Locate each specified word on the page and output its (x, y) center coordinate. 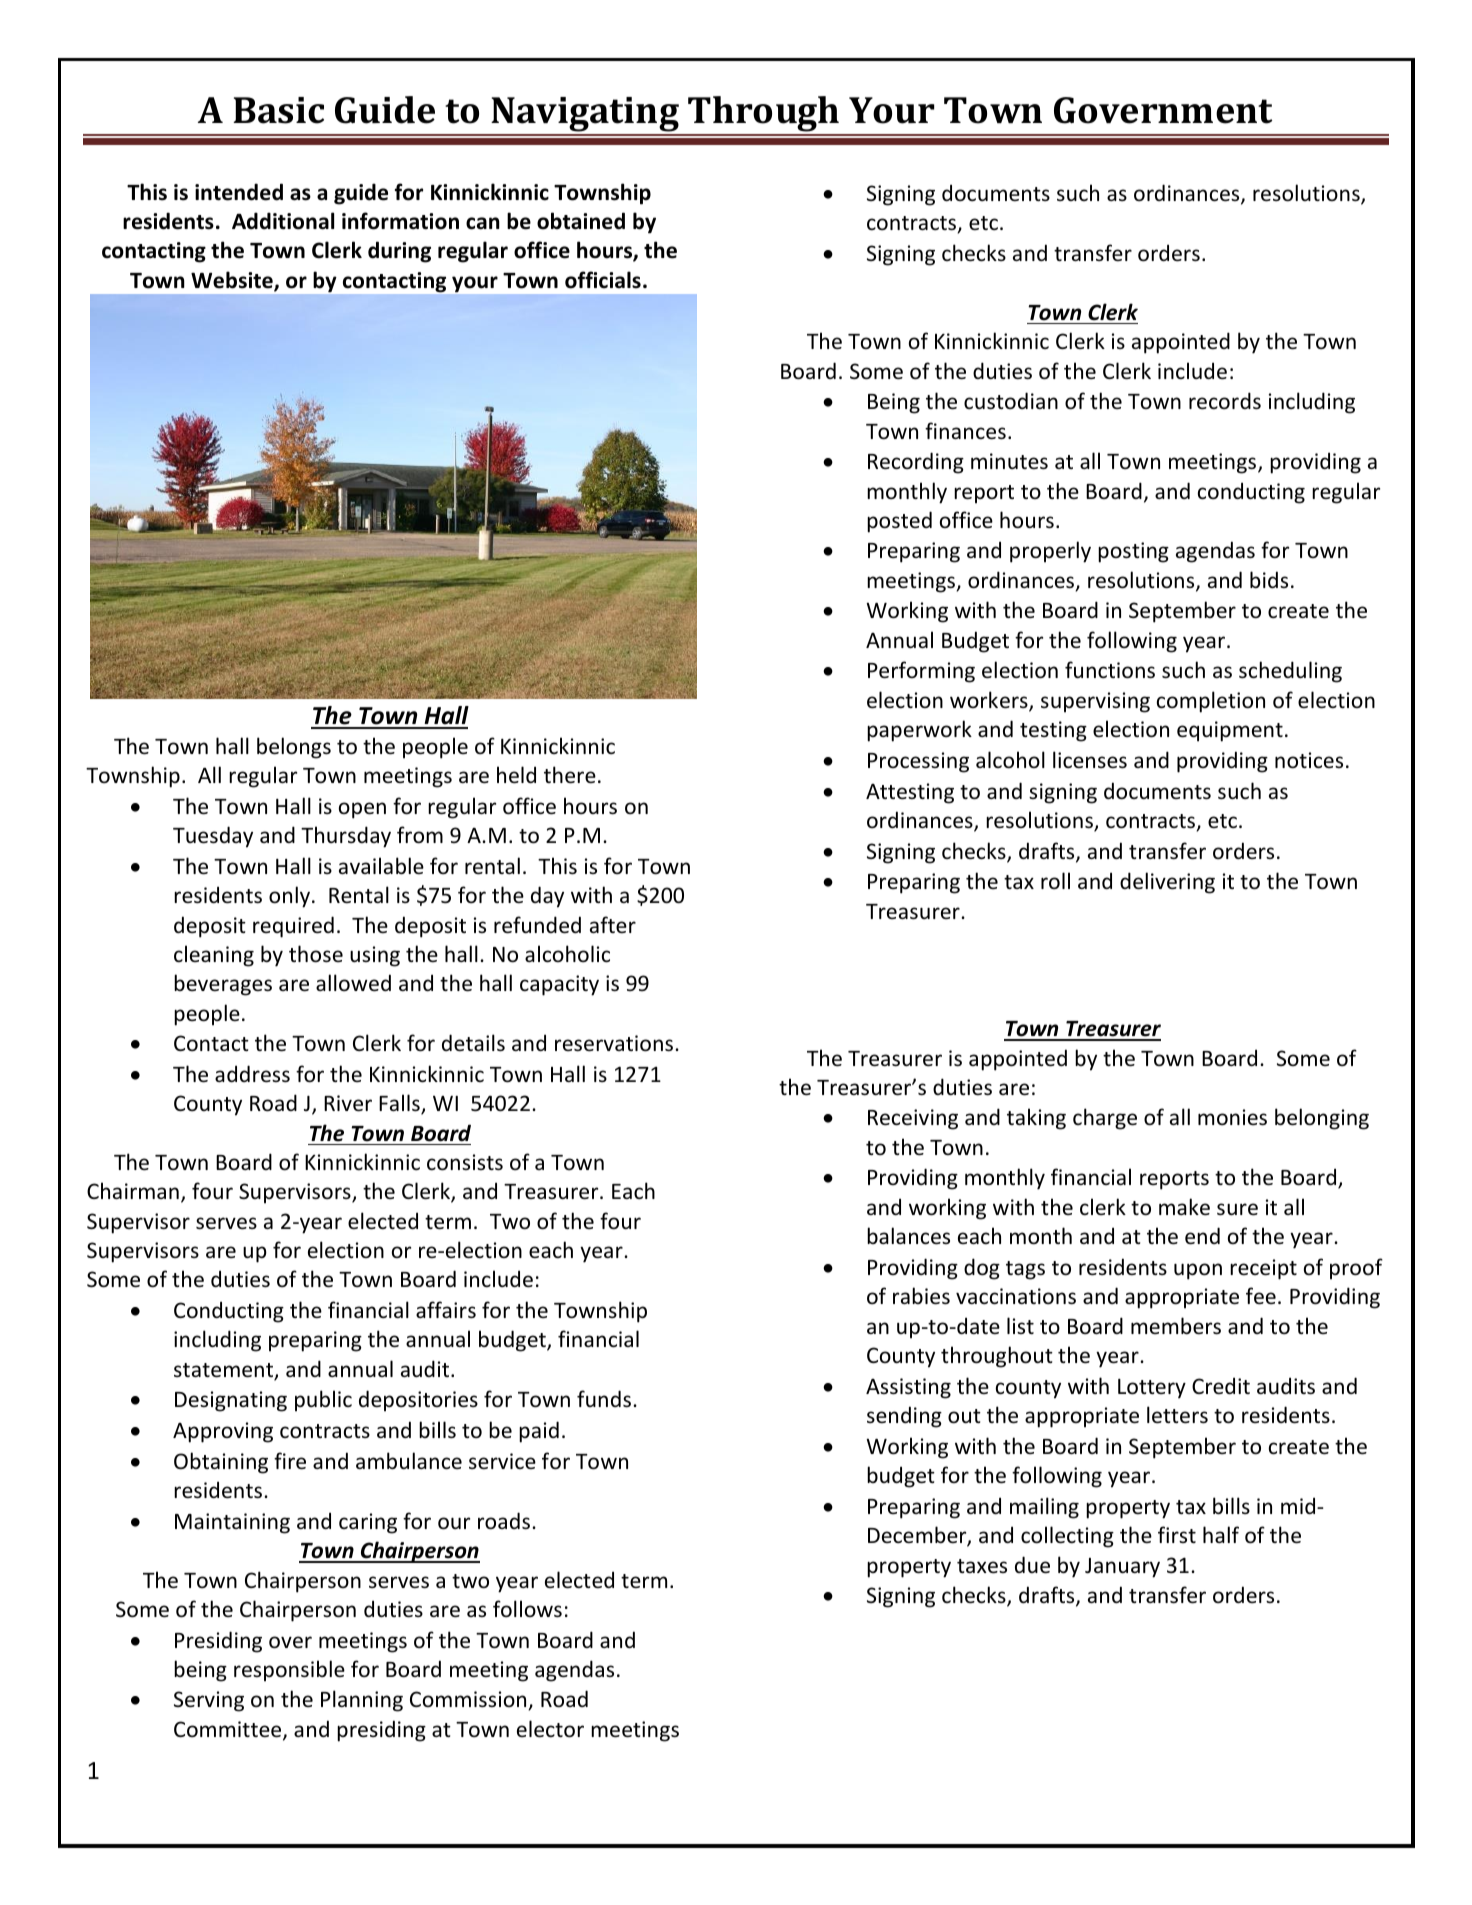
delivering (1167, 883)
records (1225, 401)
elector (550, 1729)
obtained (581, 221)
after (613, 925)
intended (239, 192)
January (1122, 1568)
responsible (289, 1671)
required (293, 927)
